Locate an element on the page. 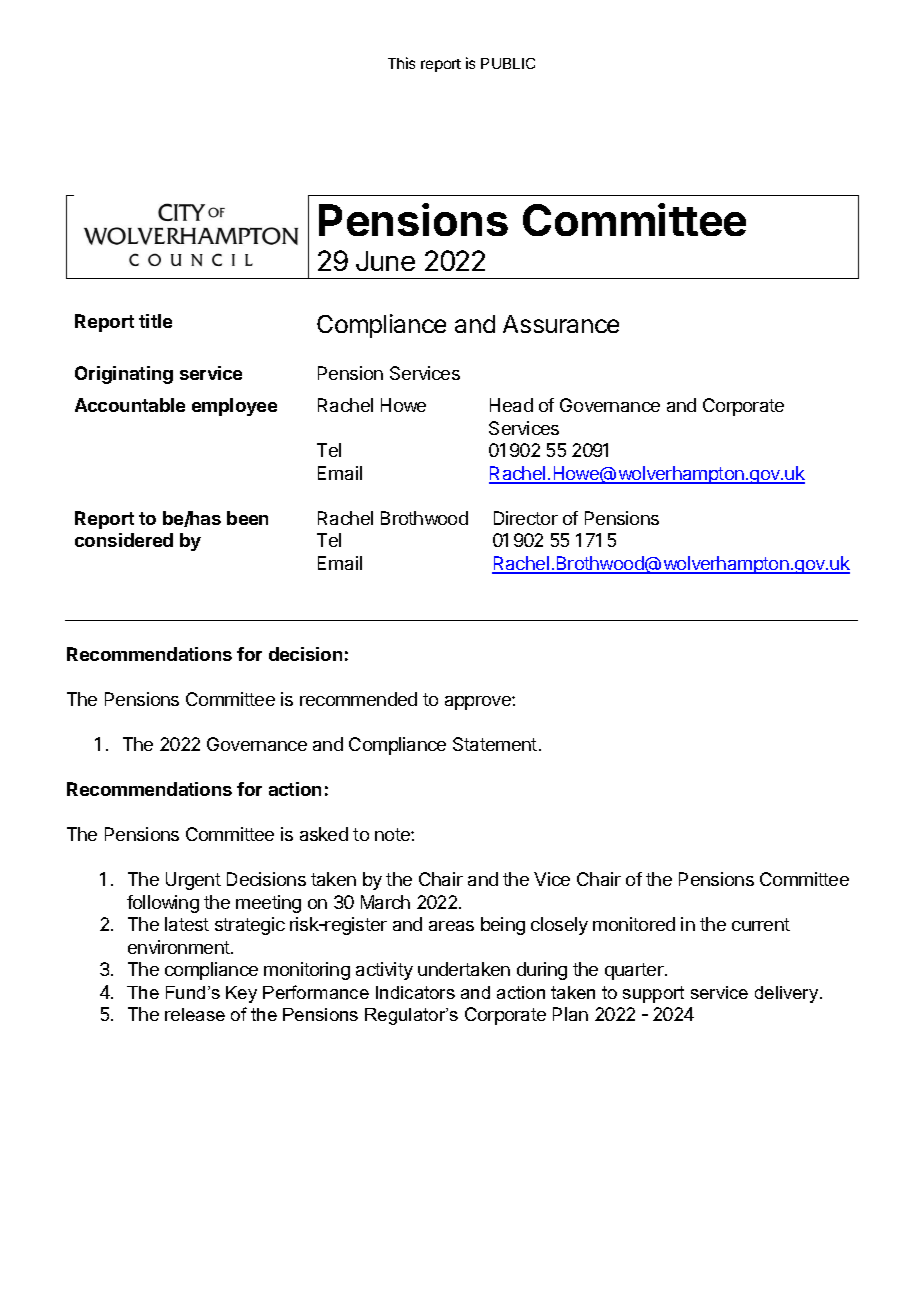  Statement is located at coordinates (495, 744).
